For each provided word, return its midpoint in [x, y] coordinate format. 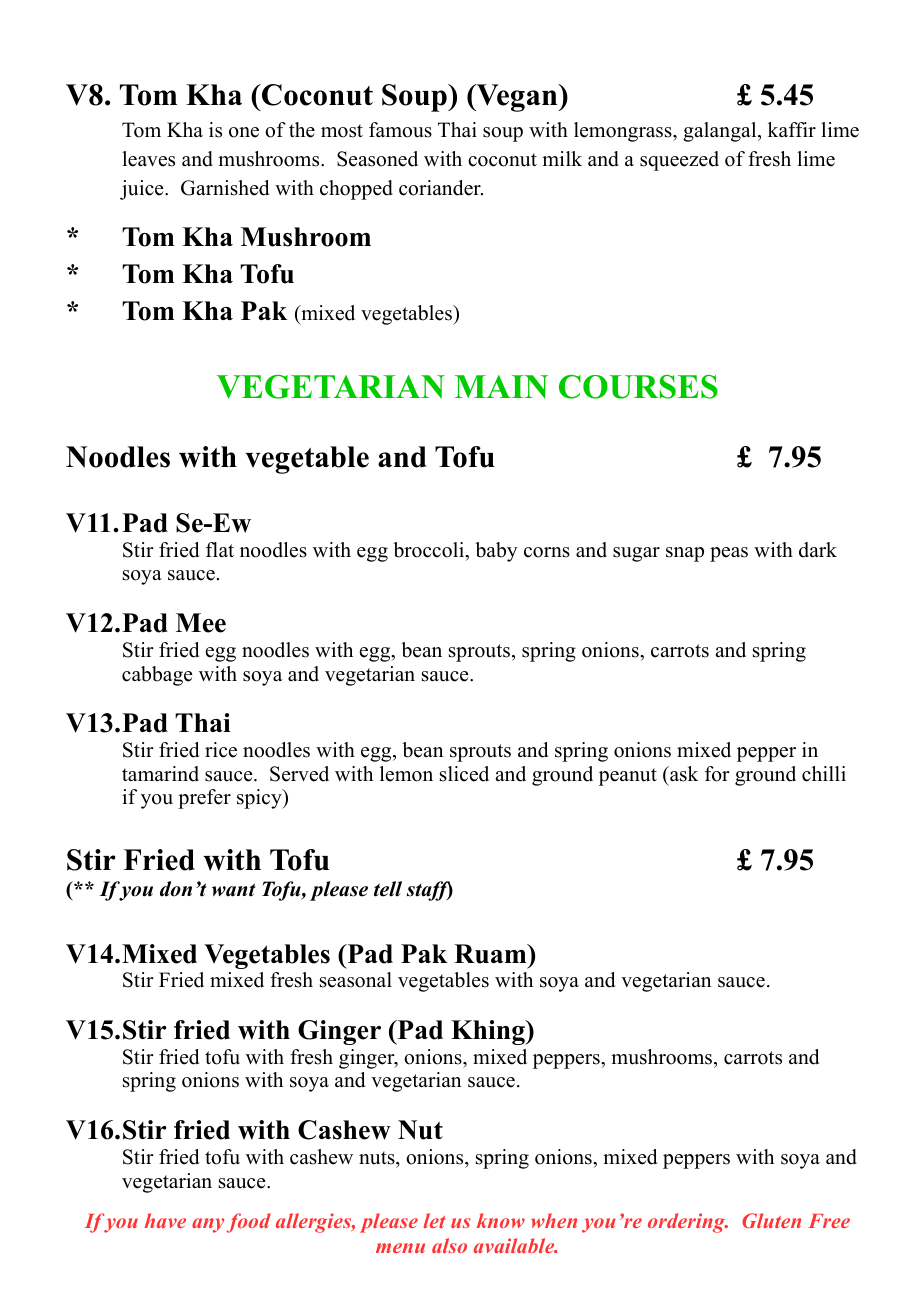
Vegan [517, 98]
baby [496, 552]
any [208, 1225]
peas [729, 554]
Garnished [225, 188]
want [234, 890]
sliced [464, 774]
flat [220, 549]
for [717, 774]
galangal [721, 132]
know [501, 1220]
